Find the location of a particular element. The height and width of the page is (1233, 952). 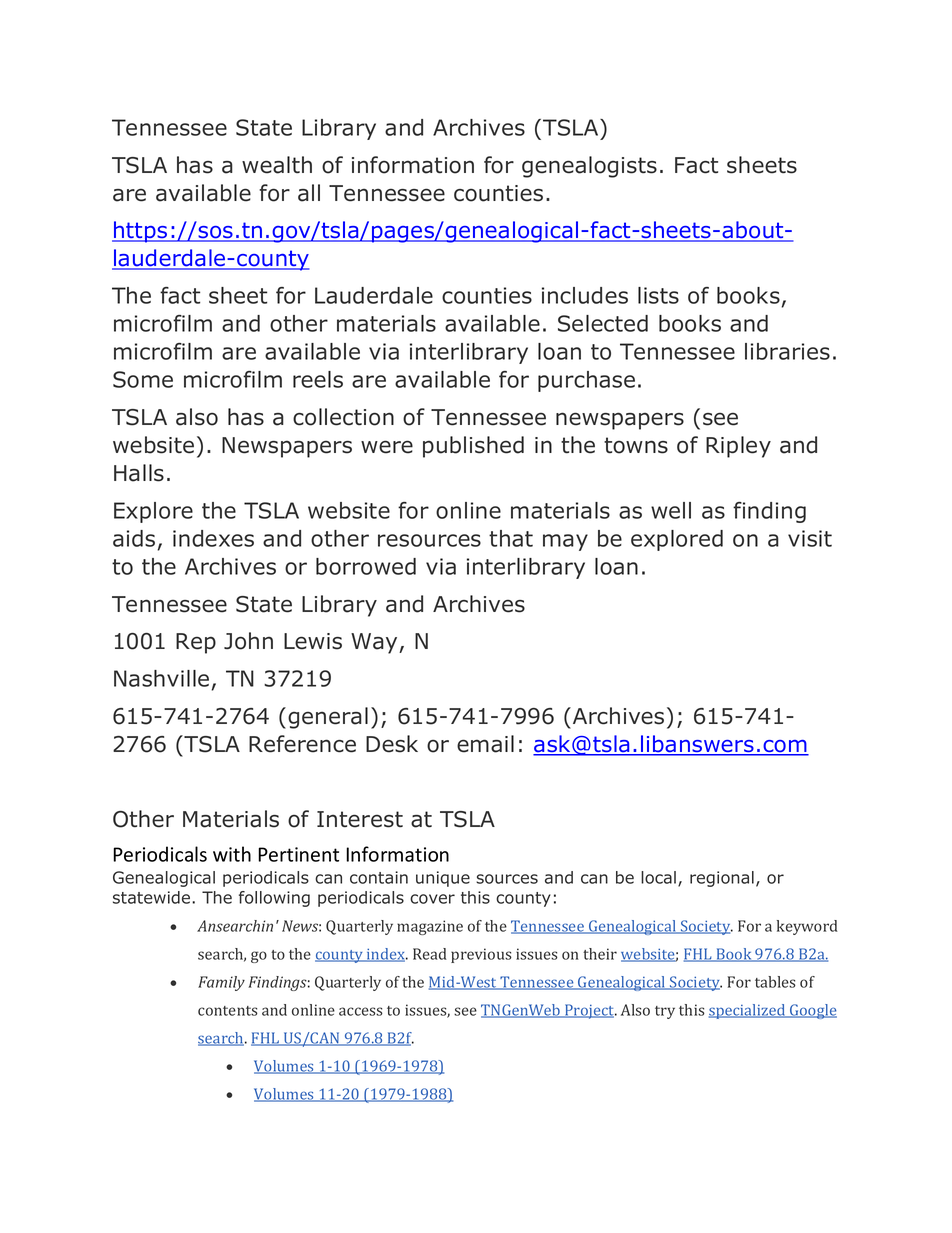

regional is located at coordinates (722, 879).
